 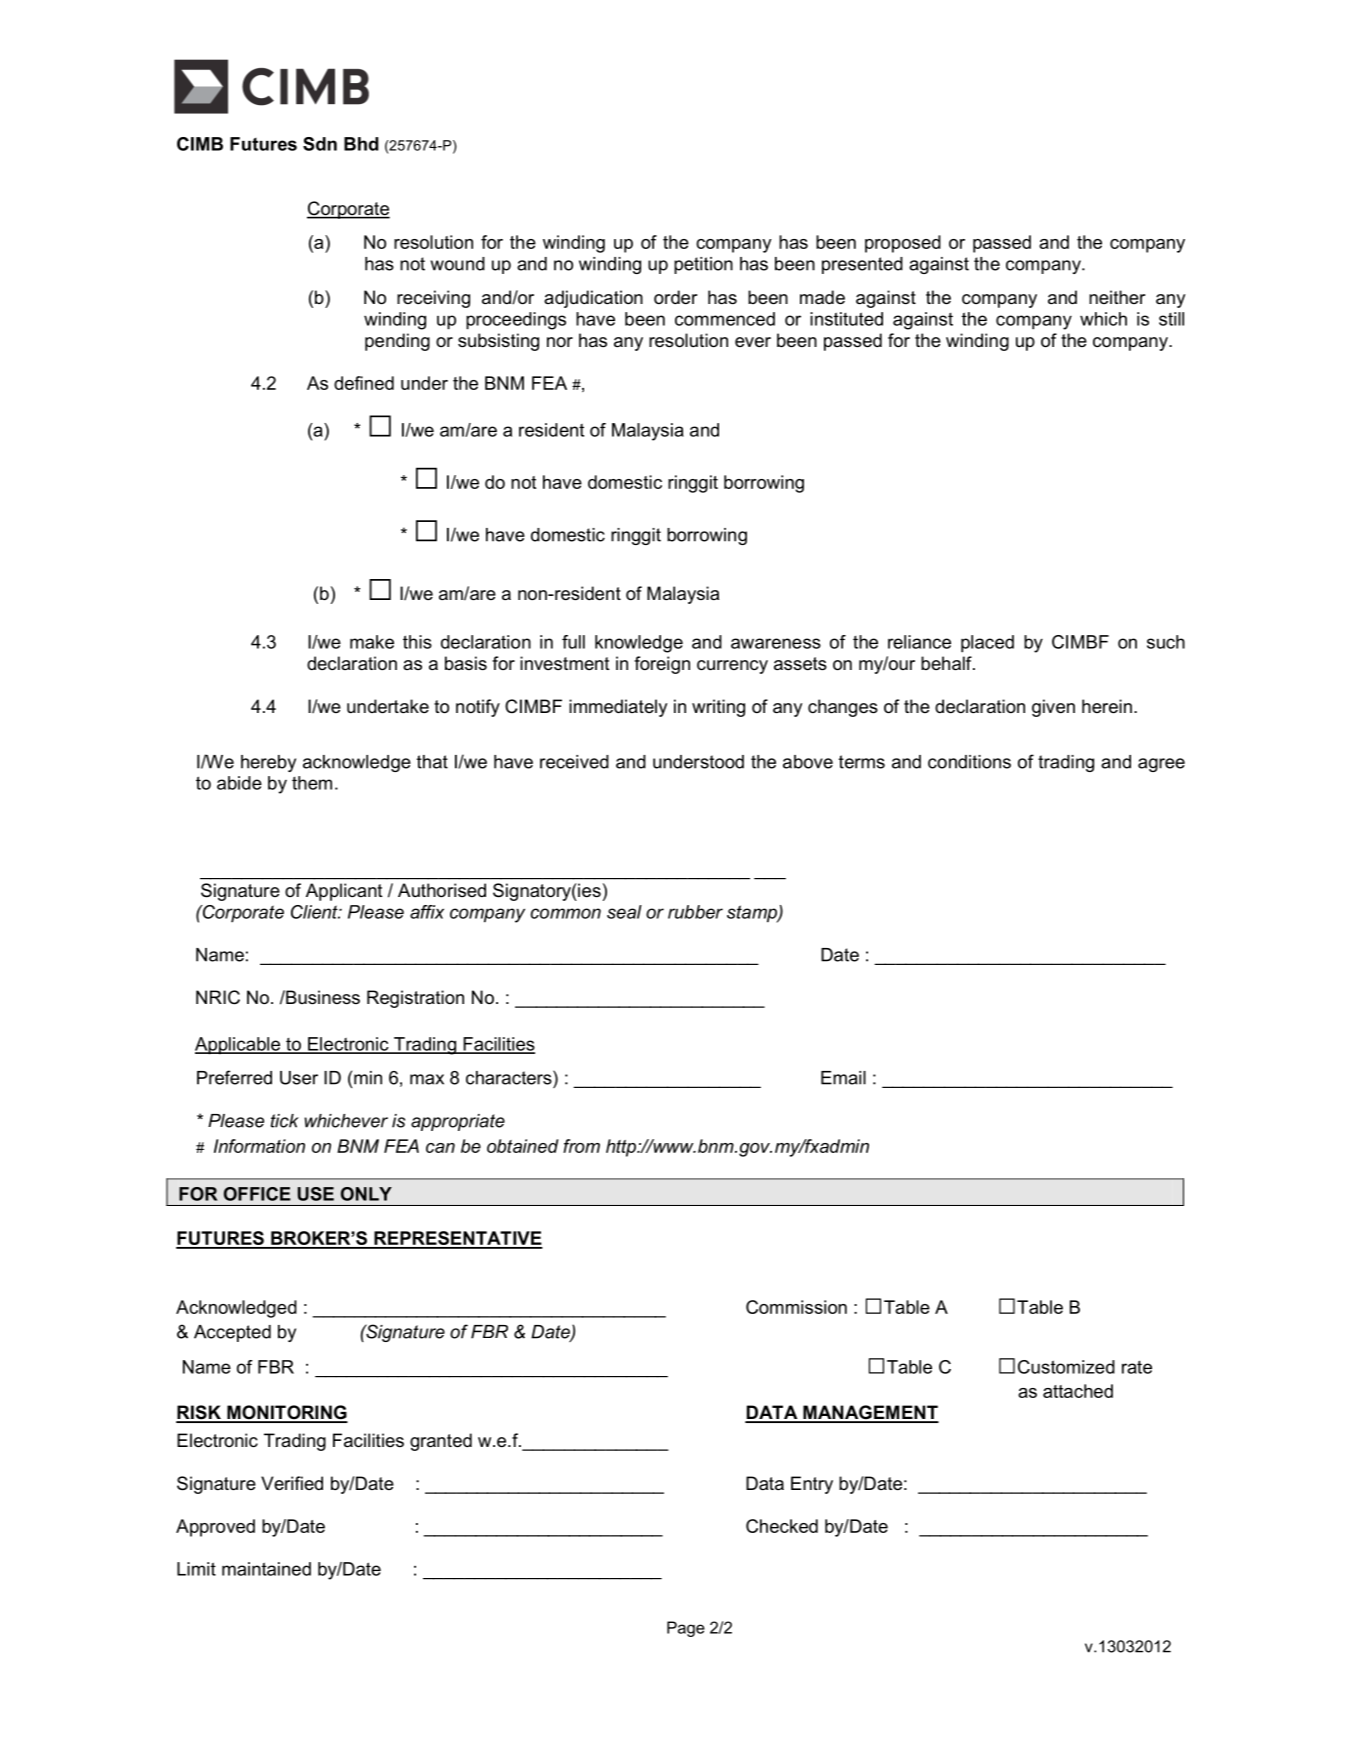 I want to click on petition, so click(x=703, y=265).
